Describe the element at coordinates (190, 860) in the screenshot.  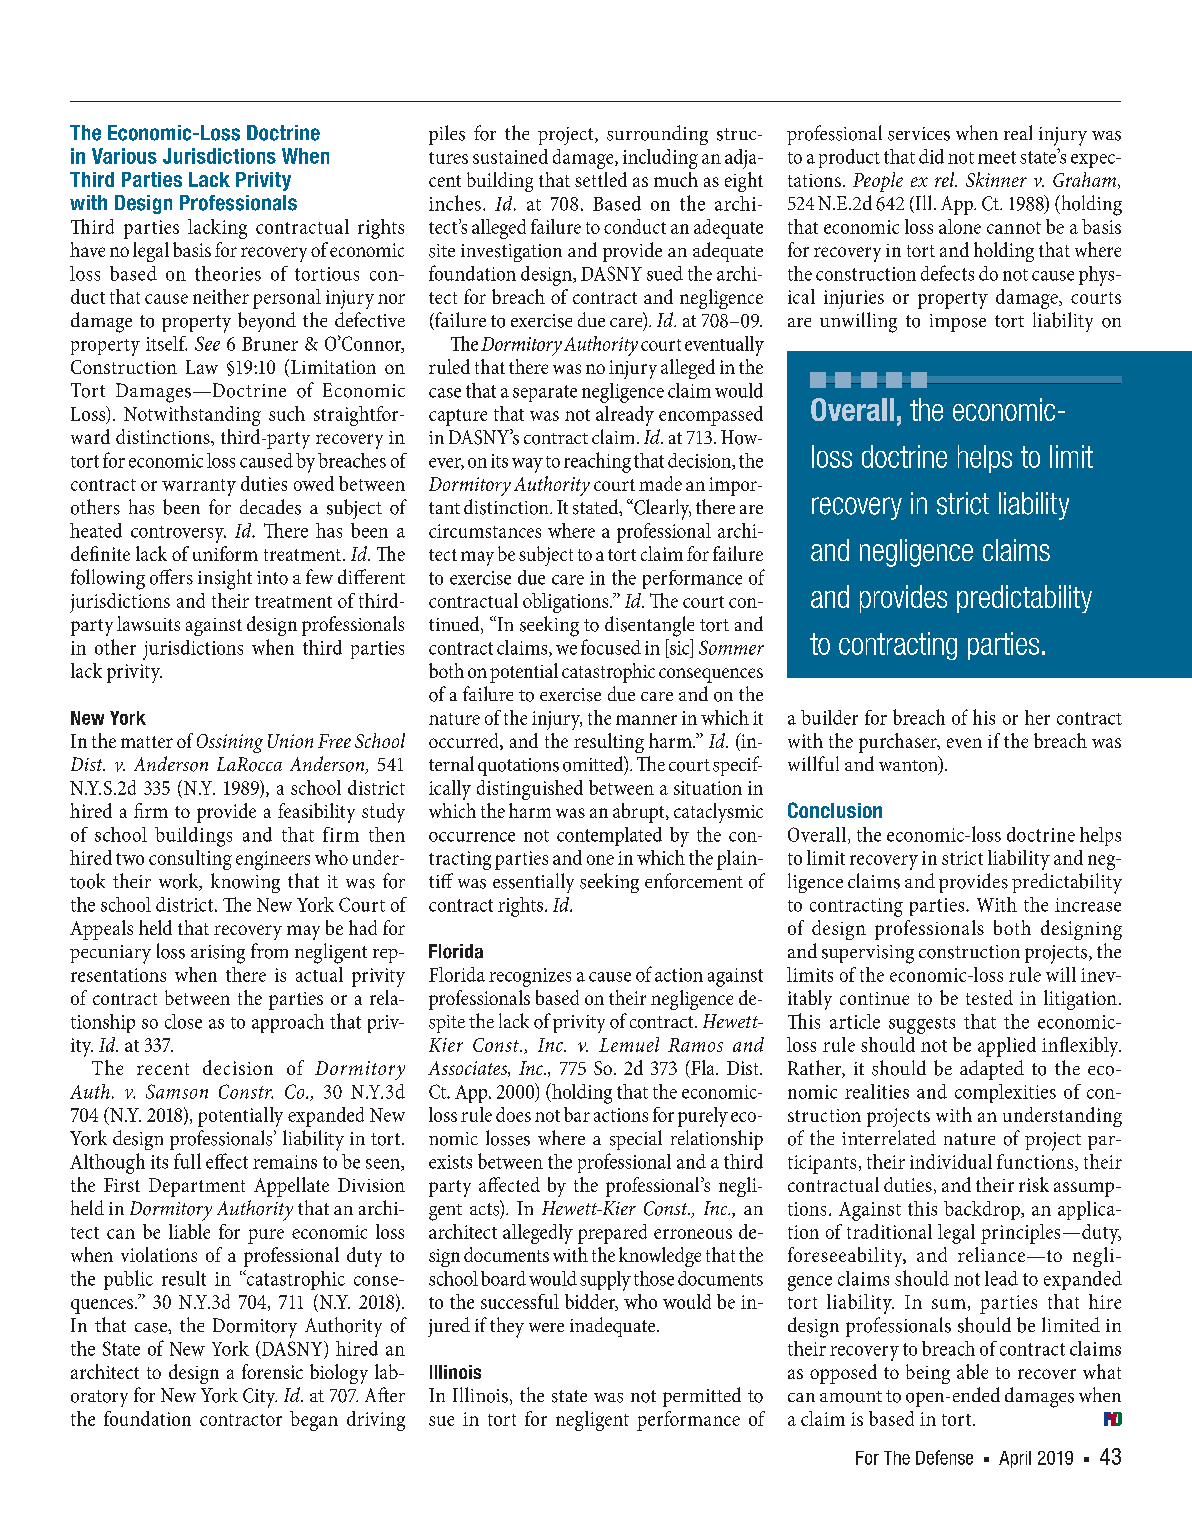
I see `consulting` at that location.
